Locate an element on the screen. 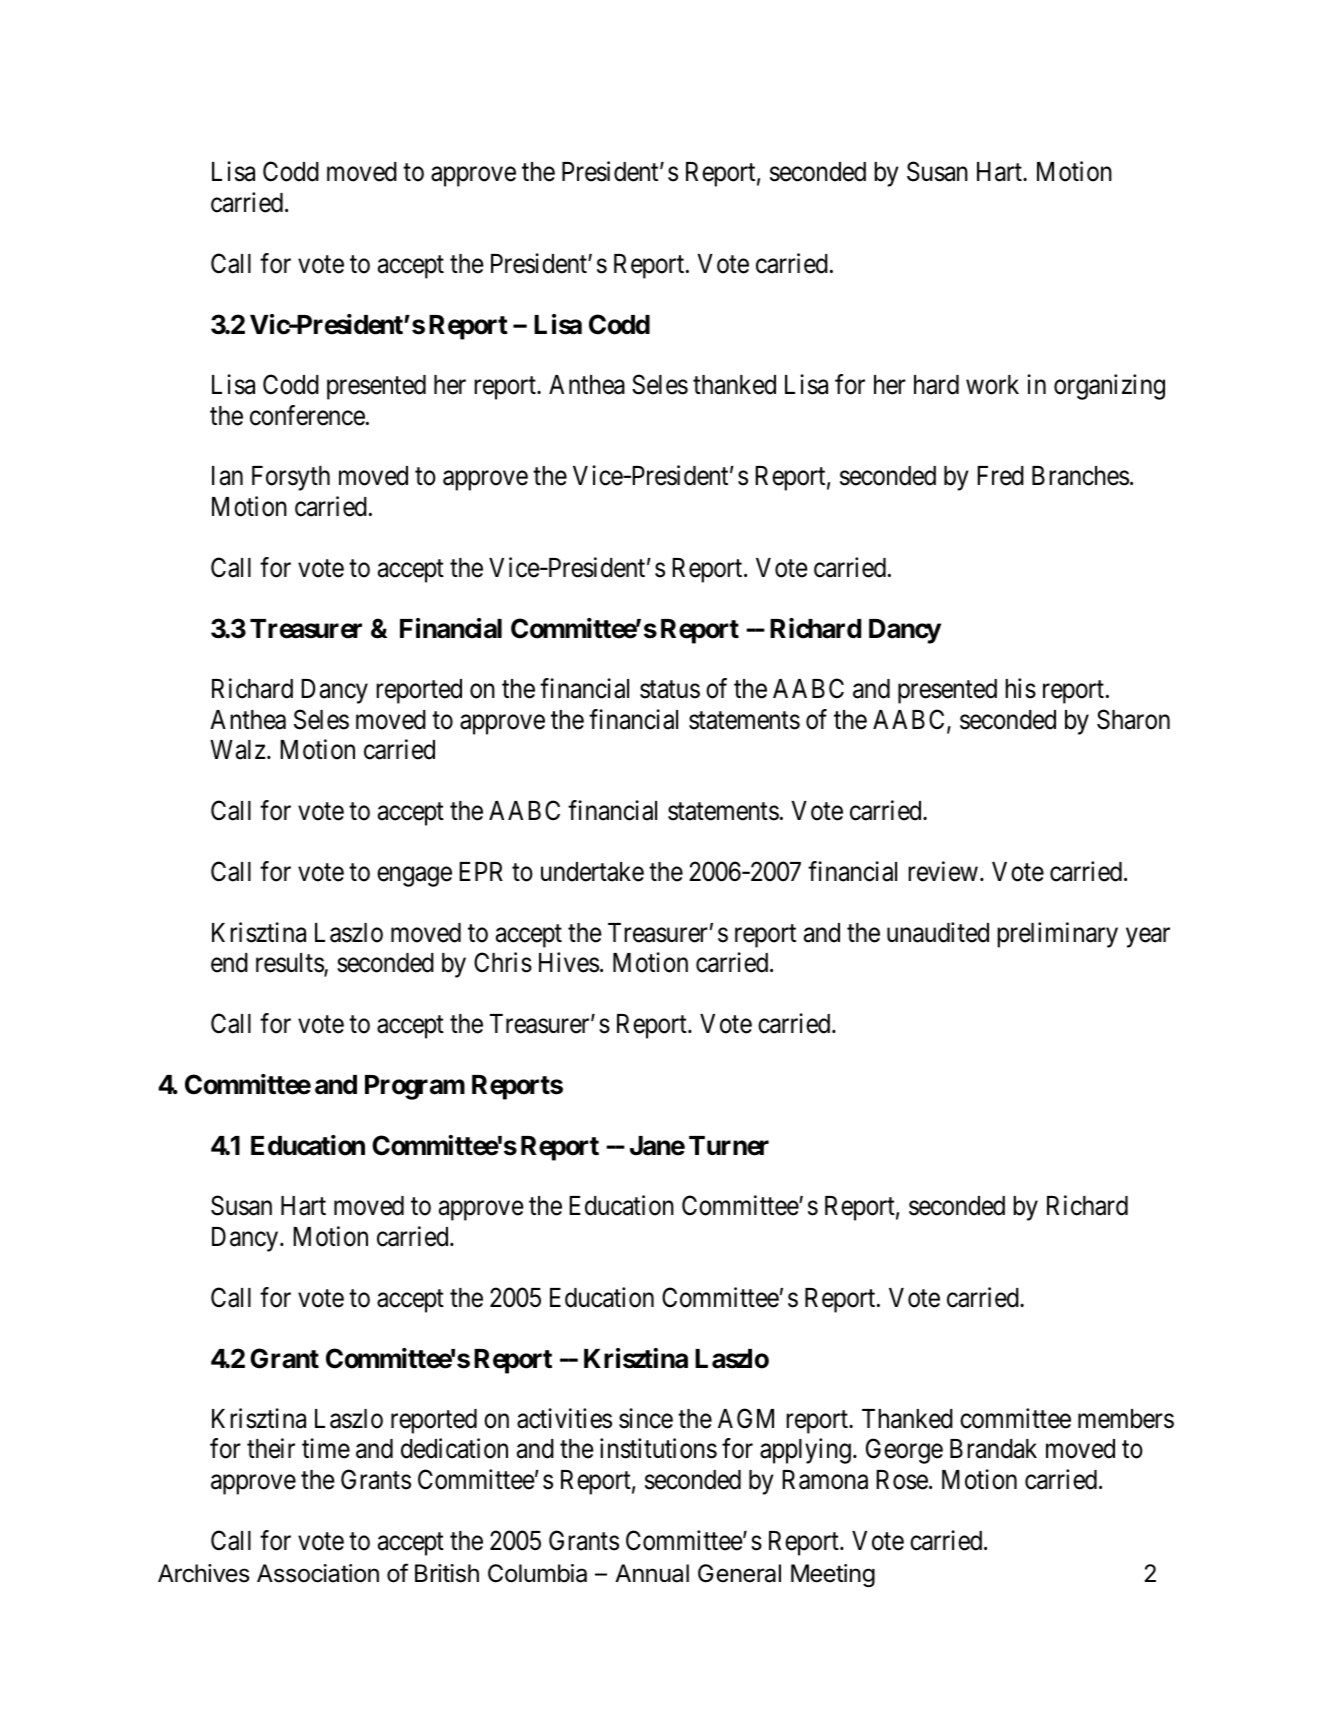 This screenshot has width=1340, height=1735. preliminary is located at coordinates (1057, 935).
